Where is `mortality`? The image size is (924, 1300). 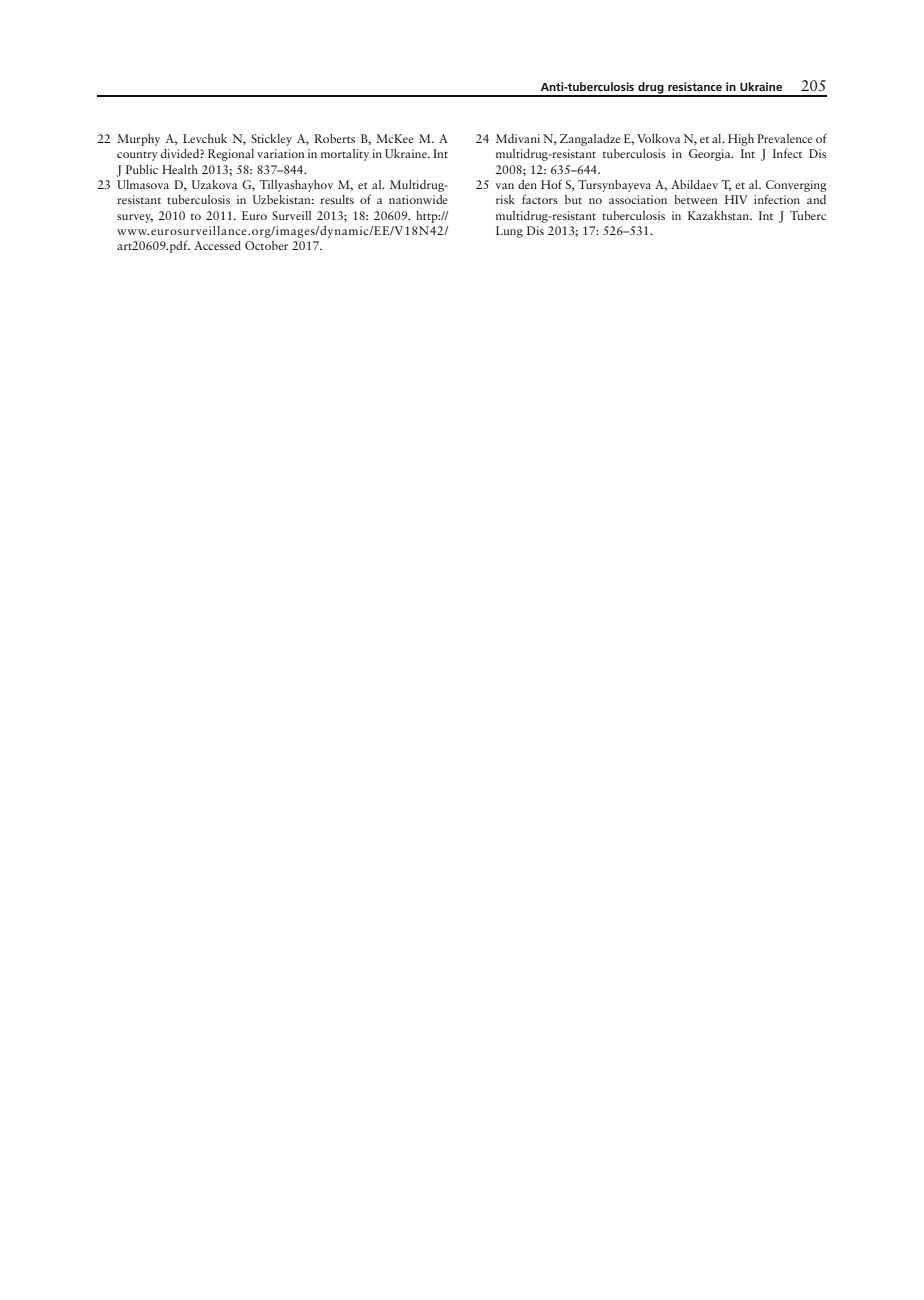 mortality is located at coordinates (345, 155).
